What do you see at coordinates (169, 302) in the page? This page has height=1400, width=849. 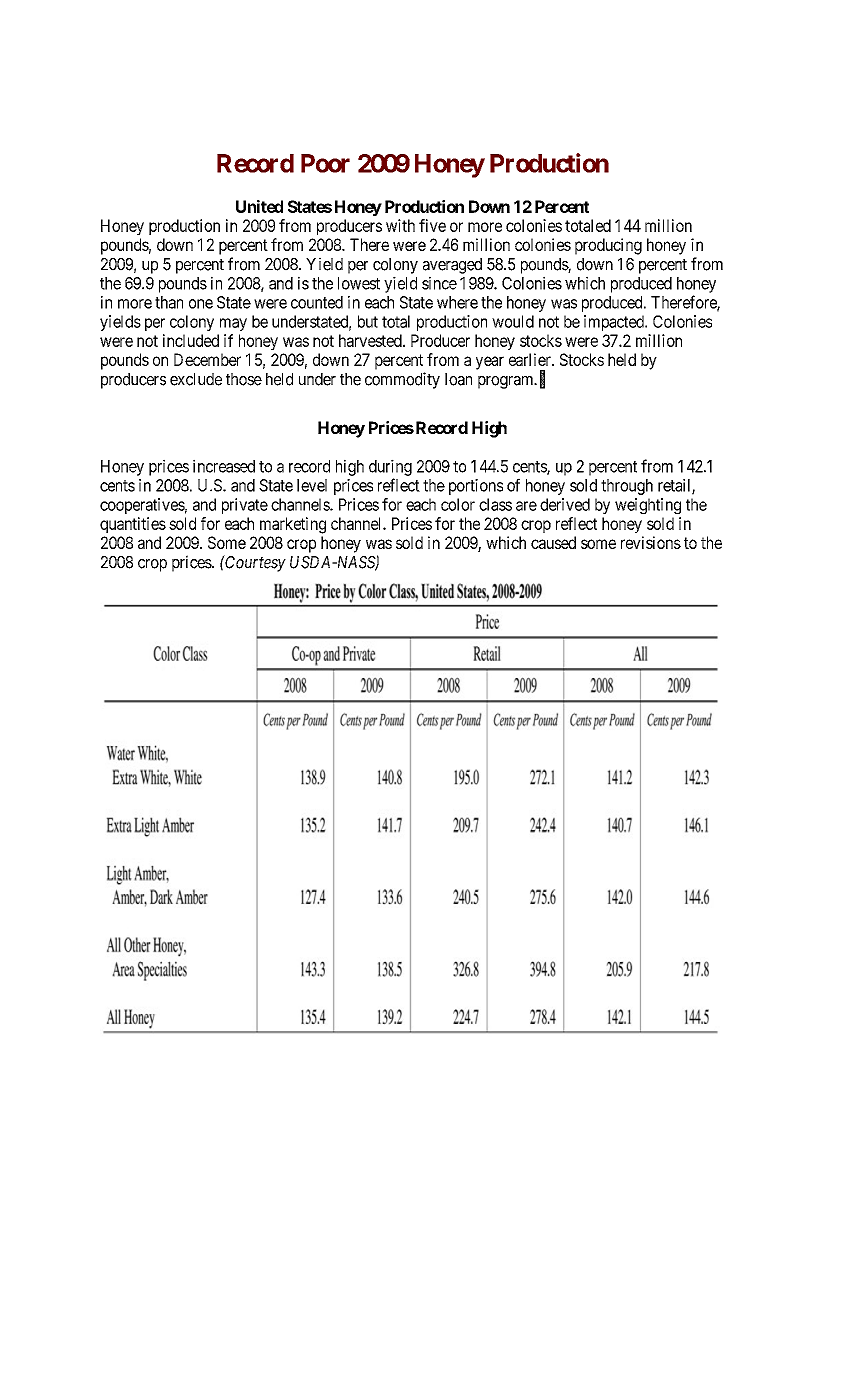 I see `than` at bounding box center [169, 302].
